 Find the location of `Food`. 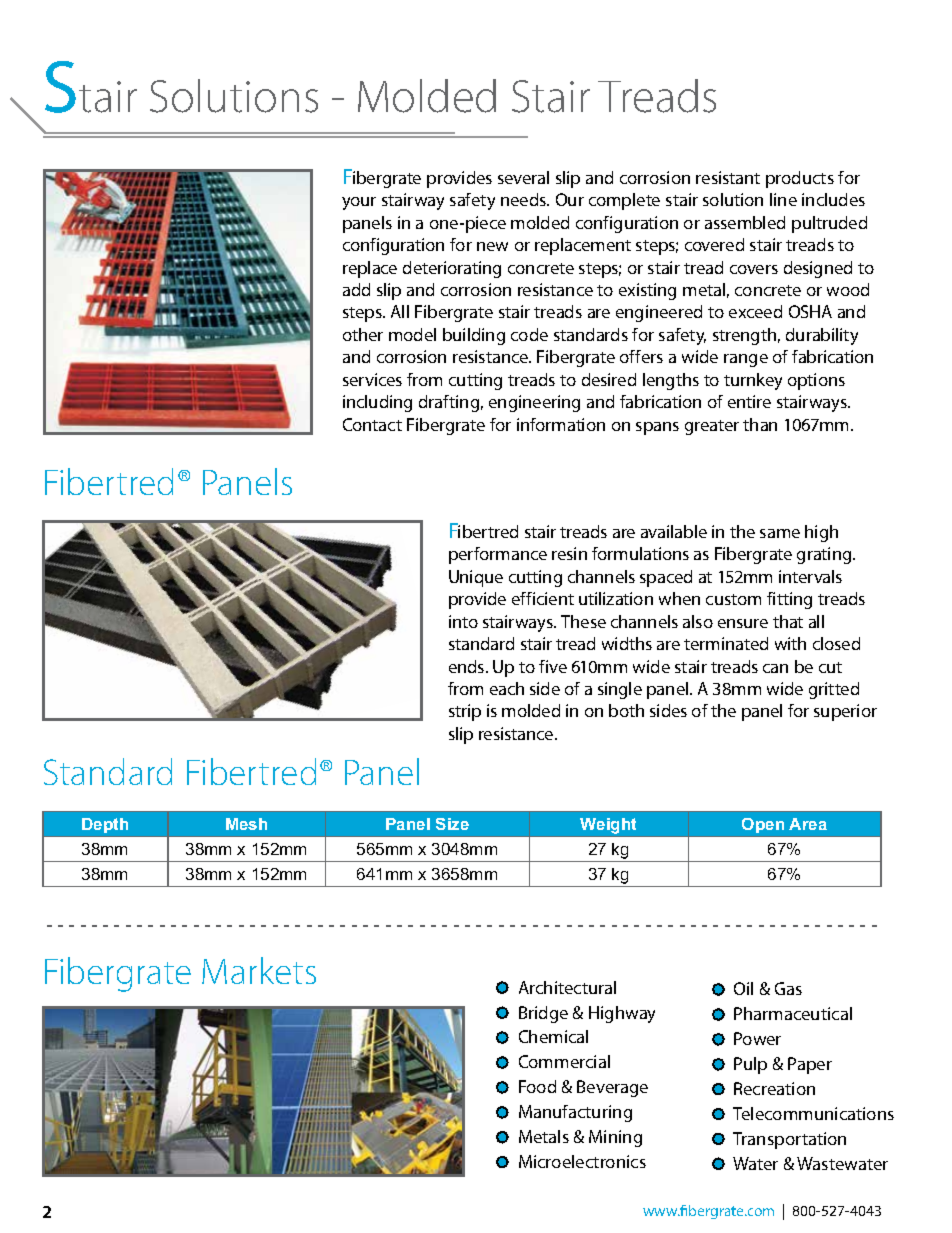

Food is located at coordinates (537, 1086).
